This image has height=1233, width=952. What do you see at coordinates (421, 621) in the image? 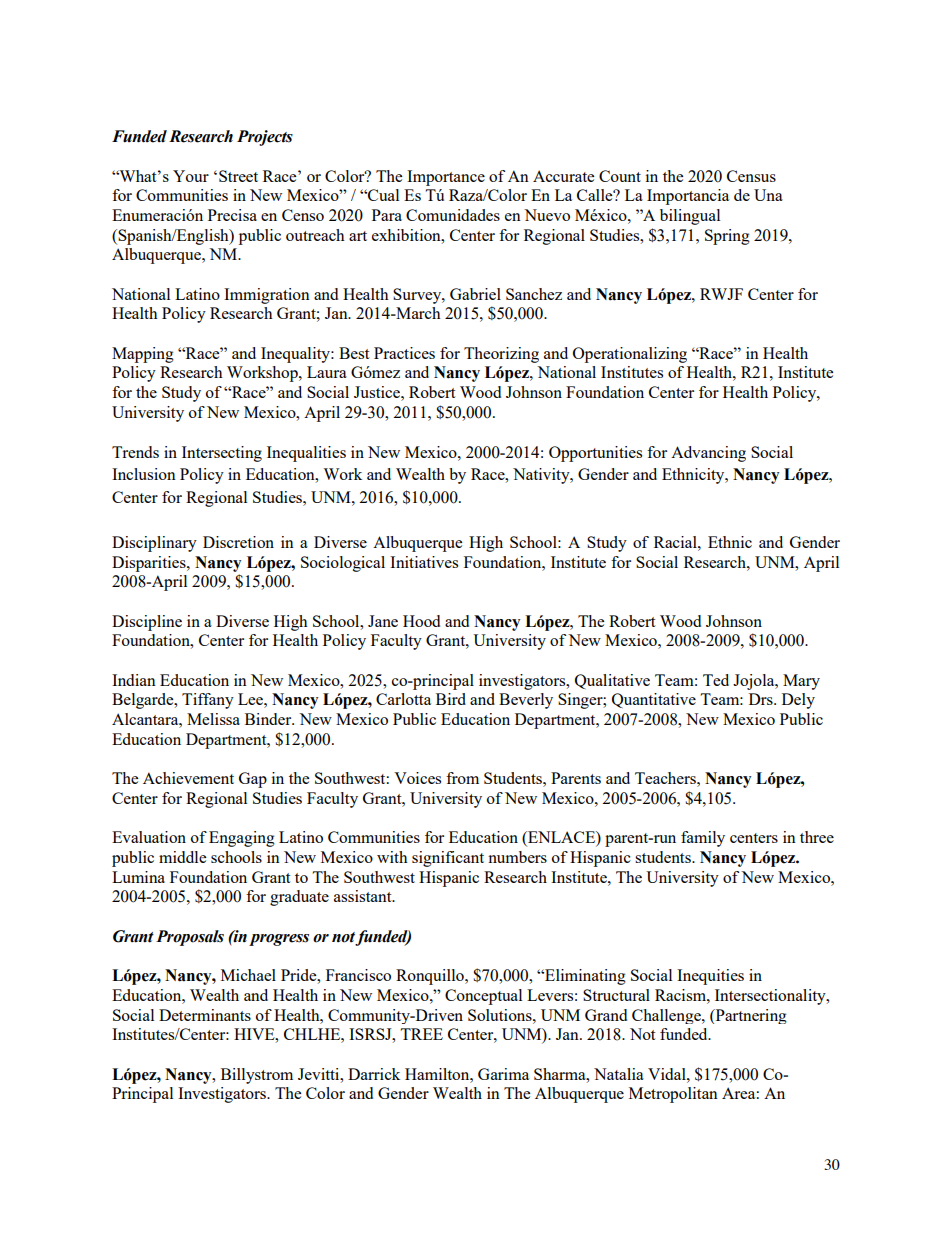
I see `Hood` at bounding box center [421, 621].
